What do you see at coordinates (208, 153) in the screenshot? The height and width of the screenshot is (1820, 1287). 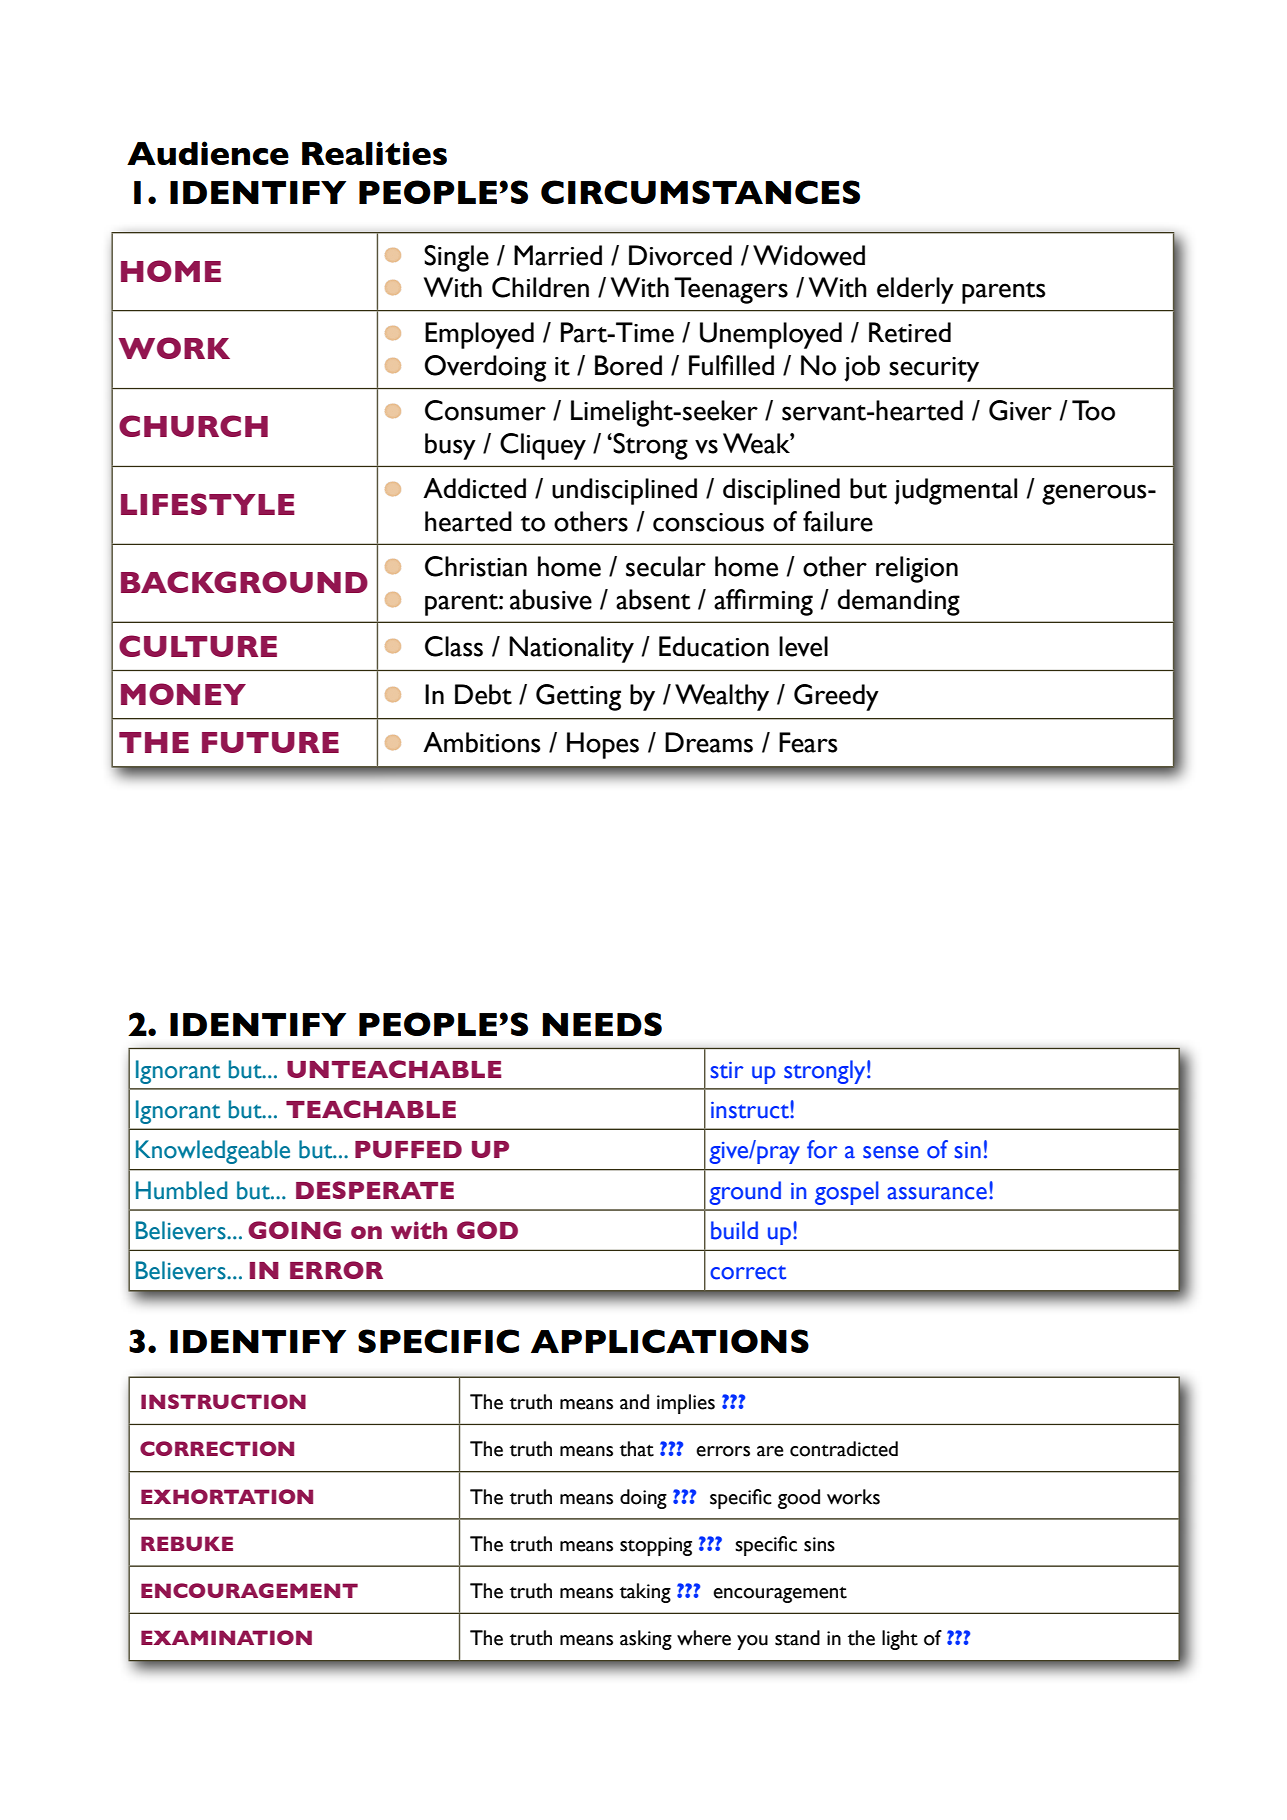 I see `Audience` at bounding box center [208, 153].
